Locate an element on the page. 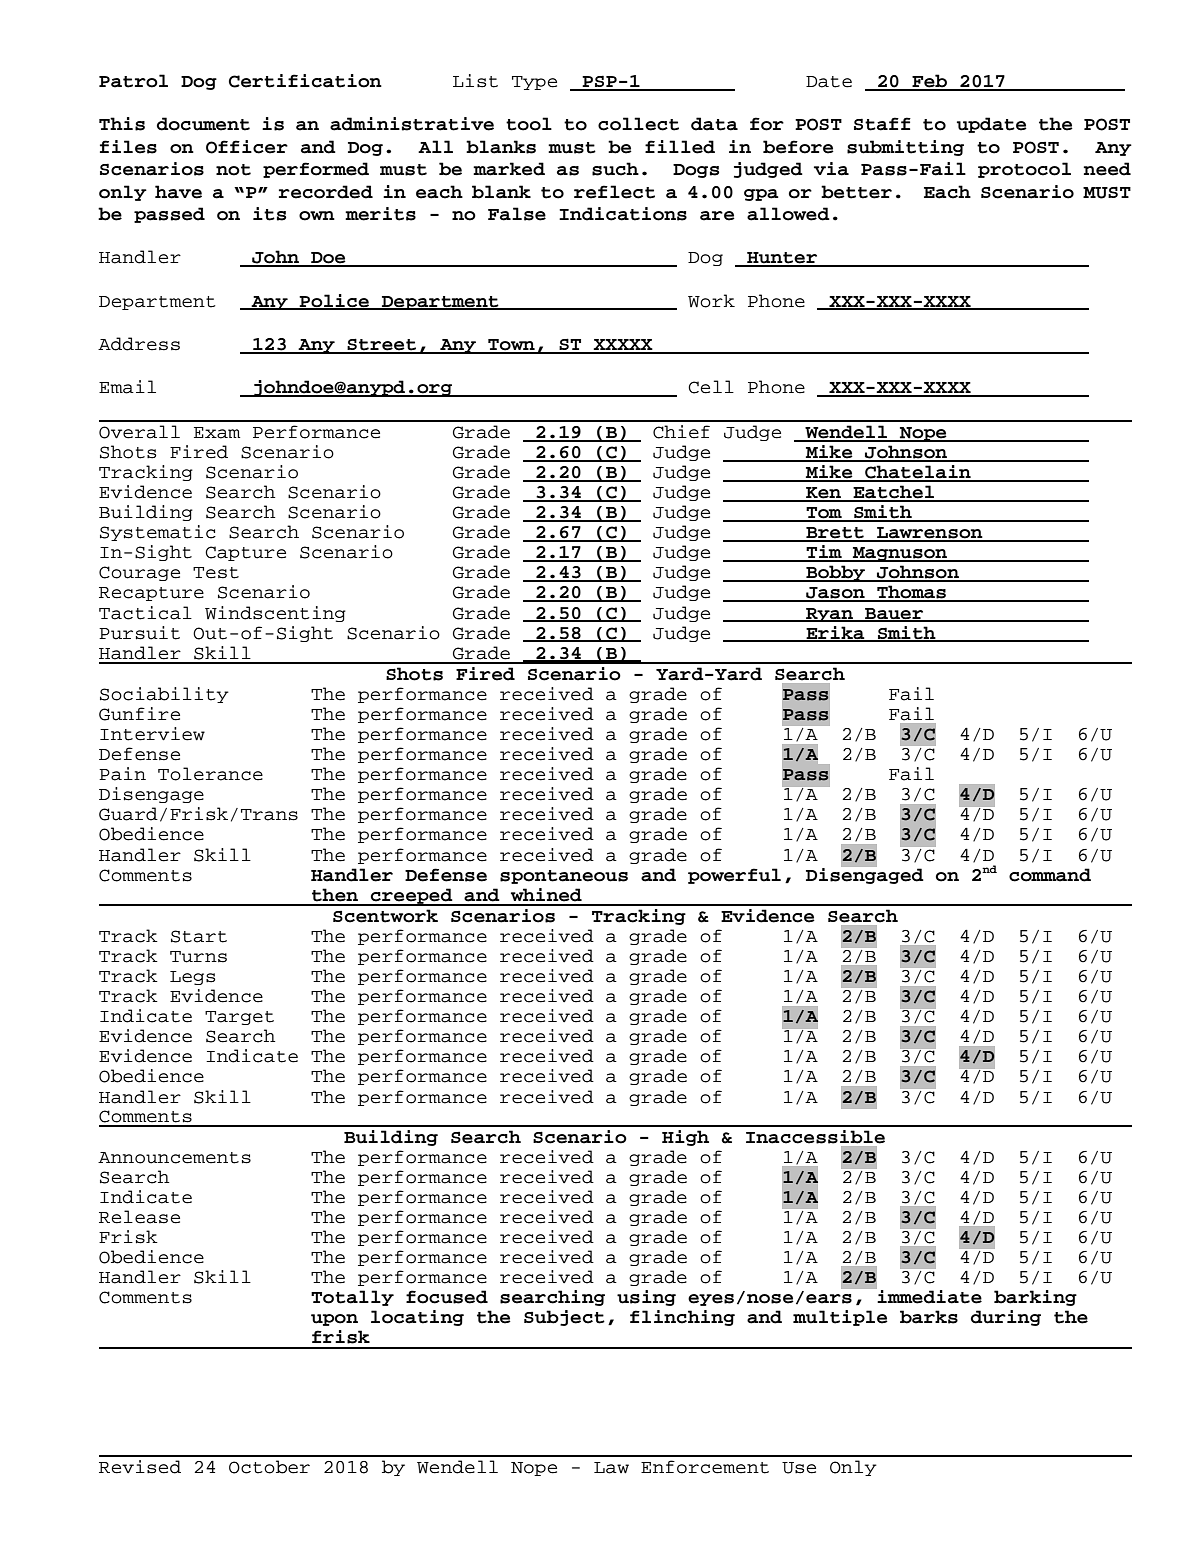 The height and width of the image is (1556, 1202). spontaneous is located at coordinates (564, 877).
